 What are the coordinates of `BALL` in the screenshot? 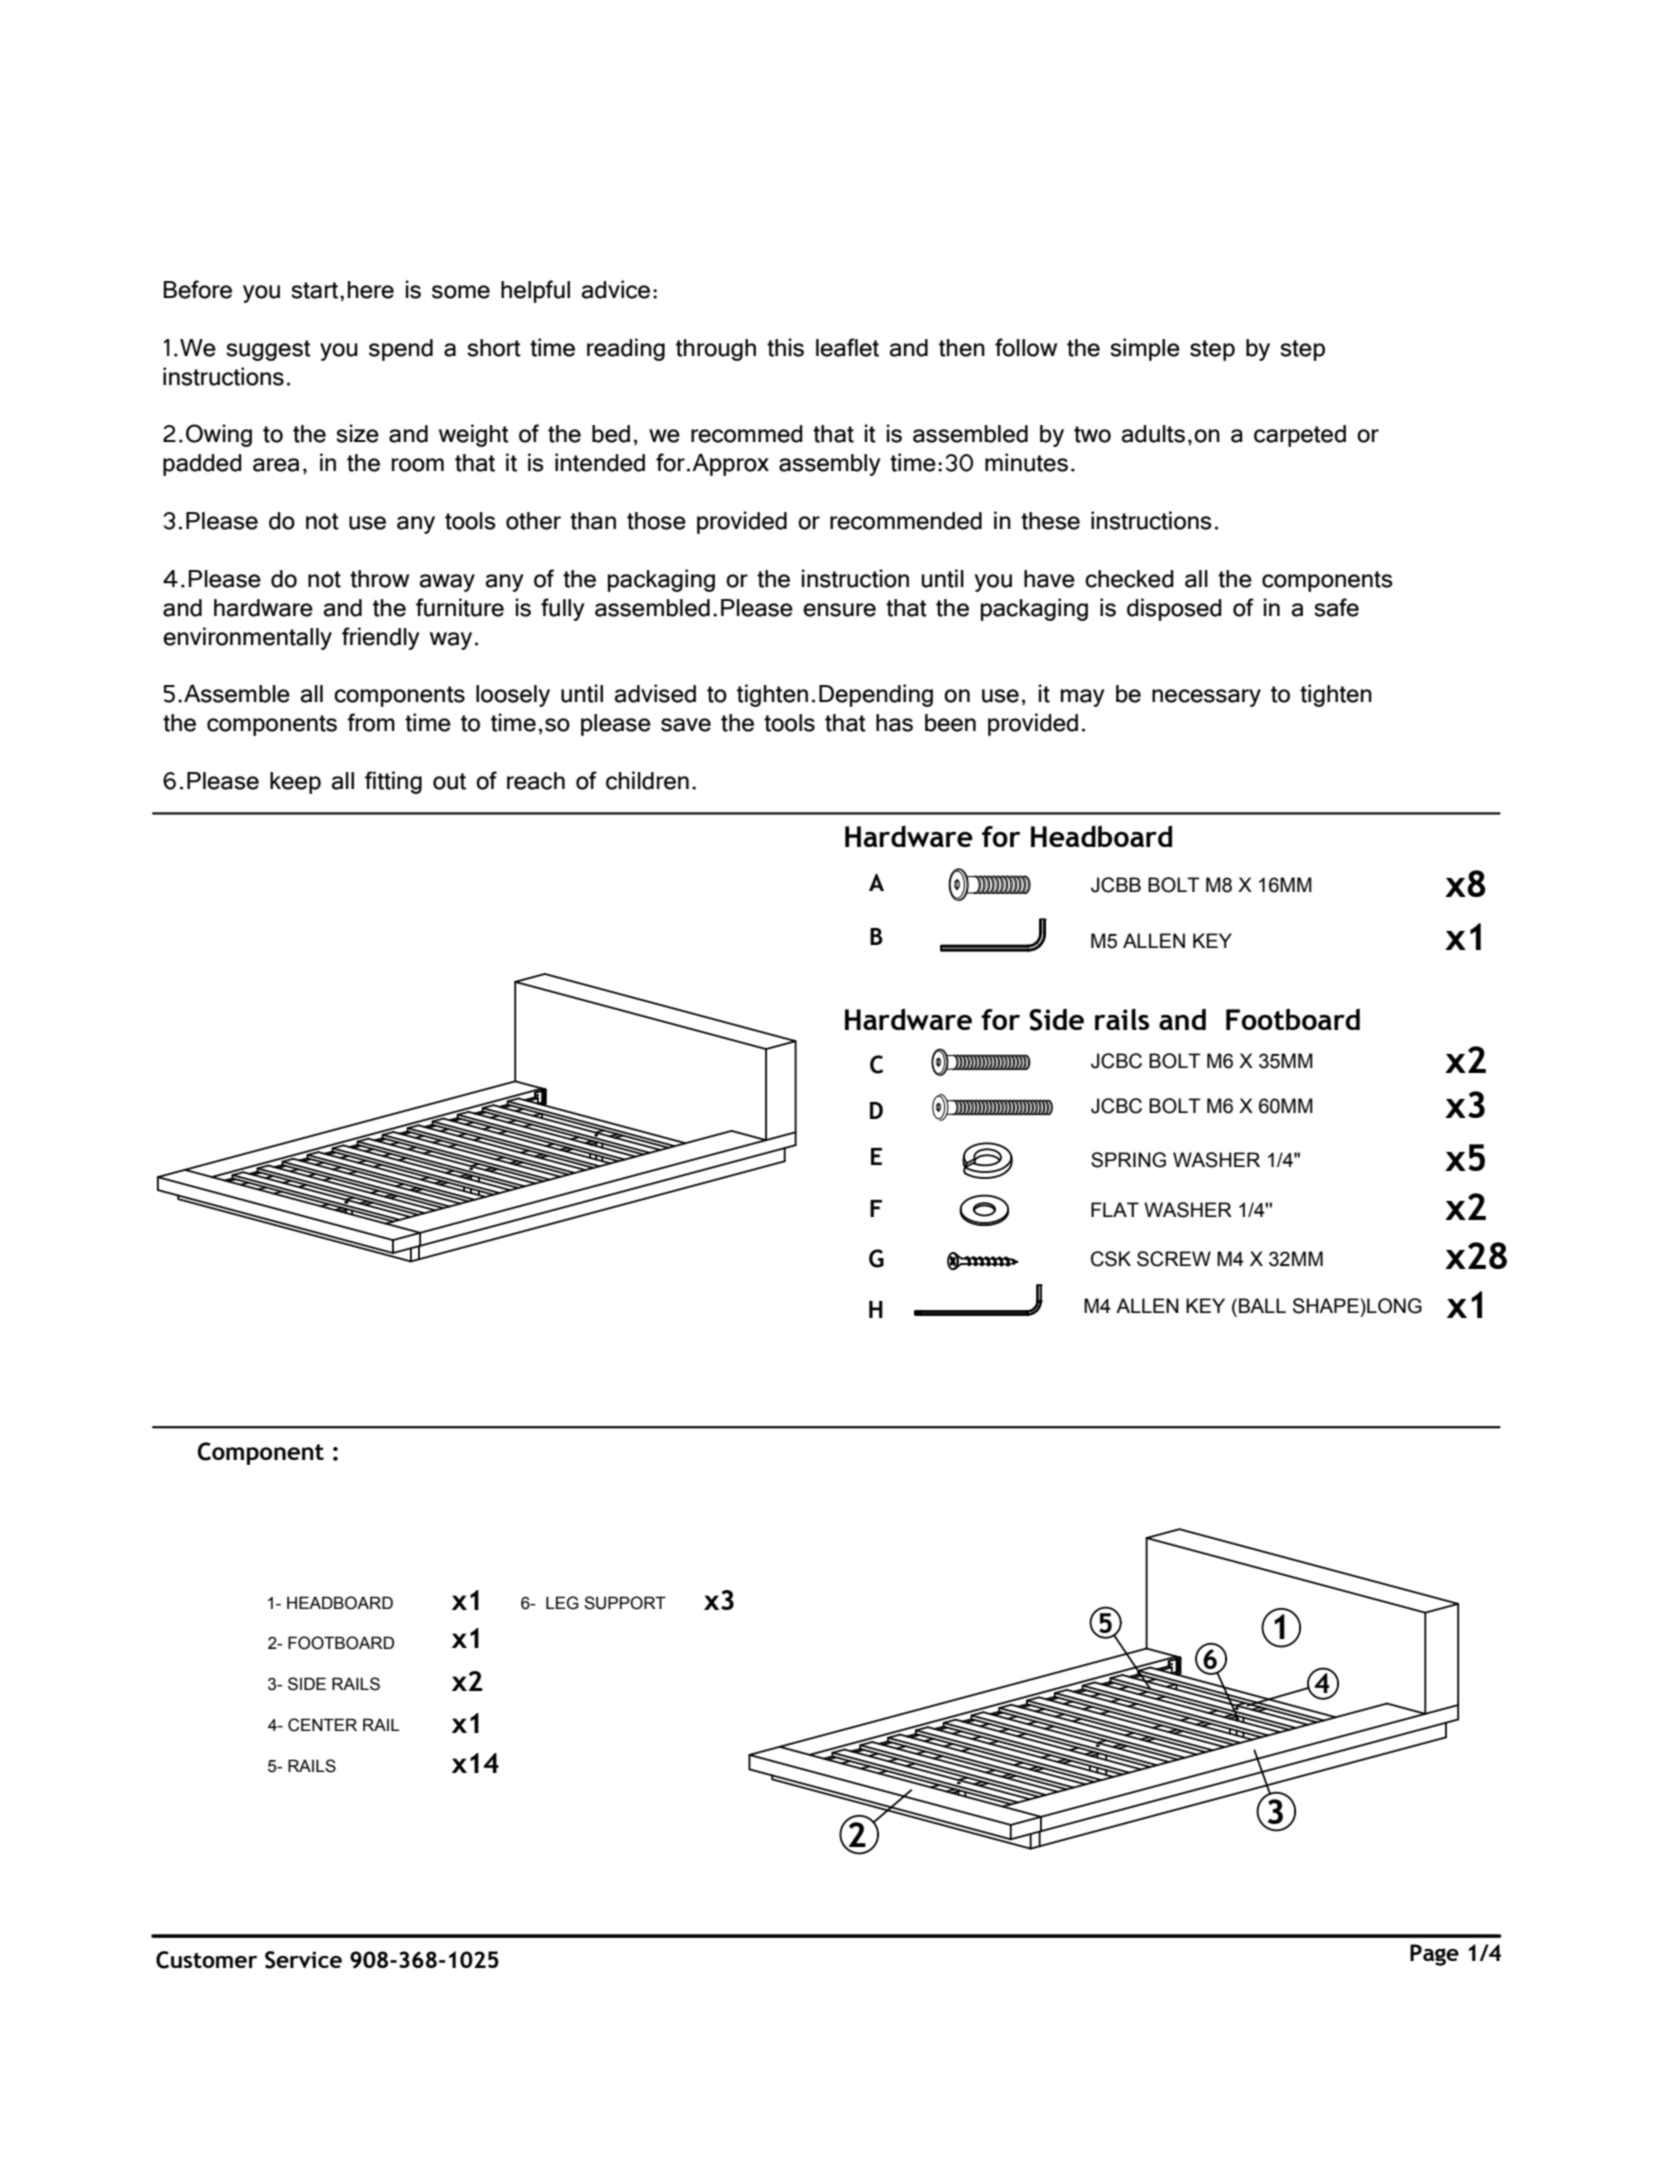 It's located at (1262, 1305).
